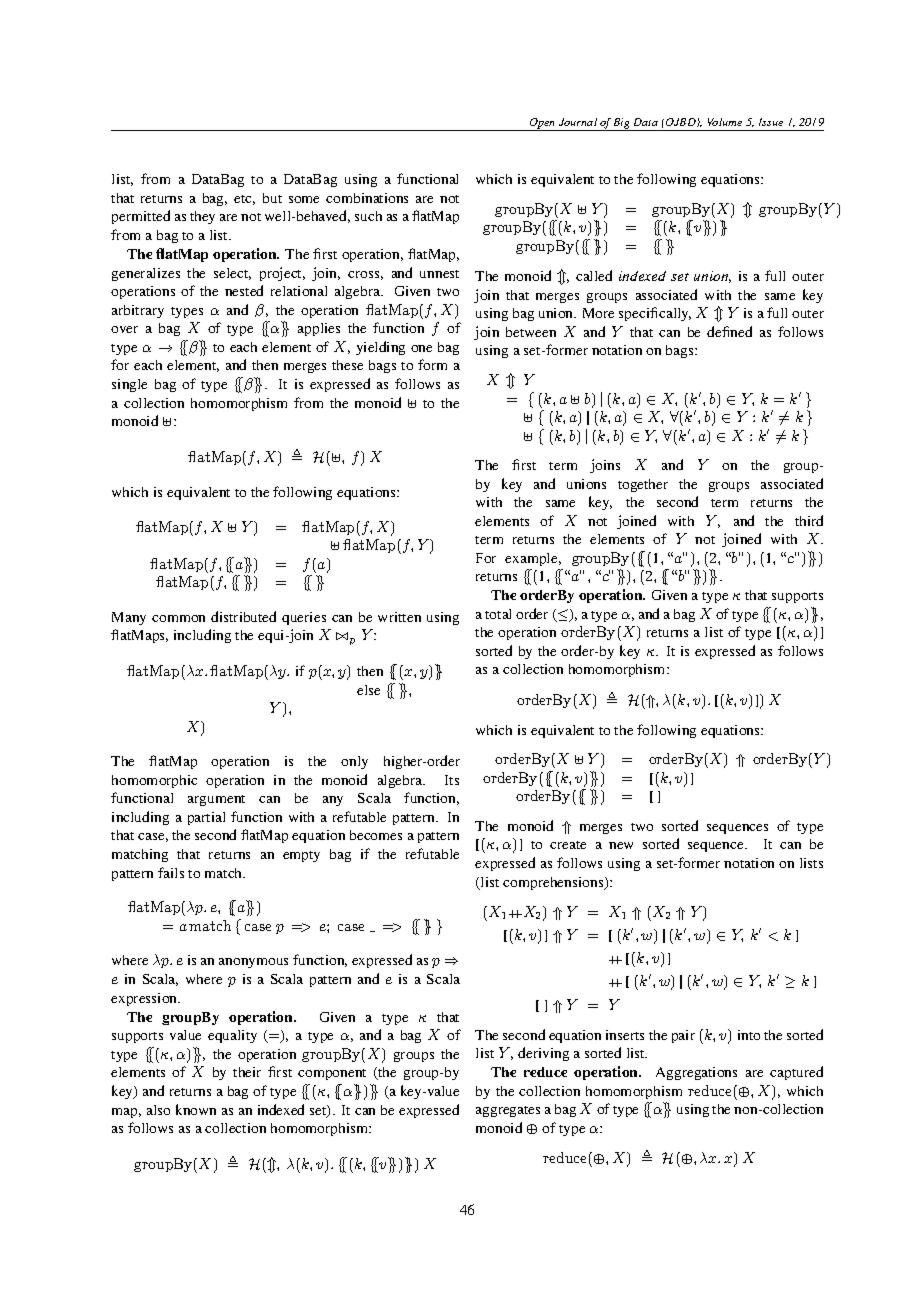  I want to click on known, so click(196, 1109).
